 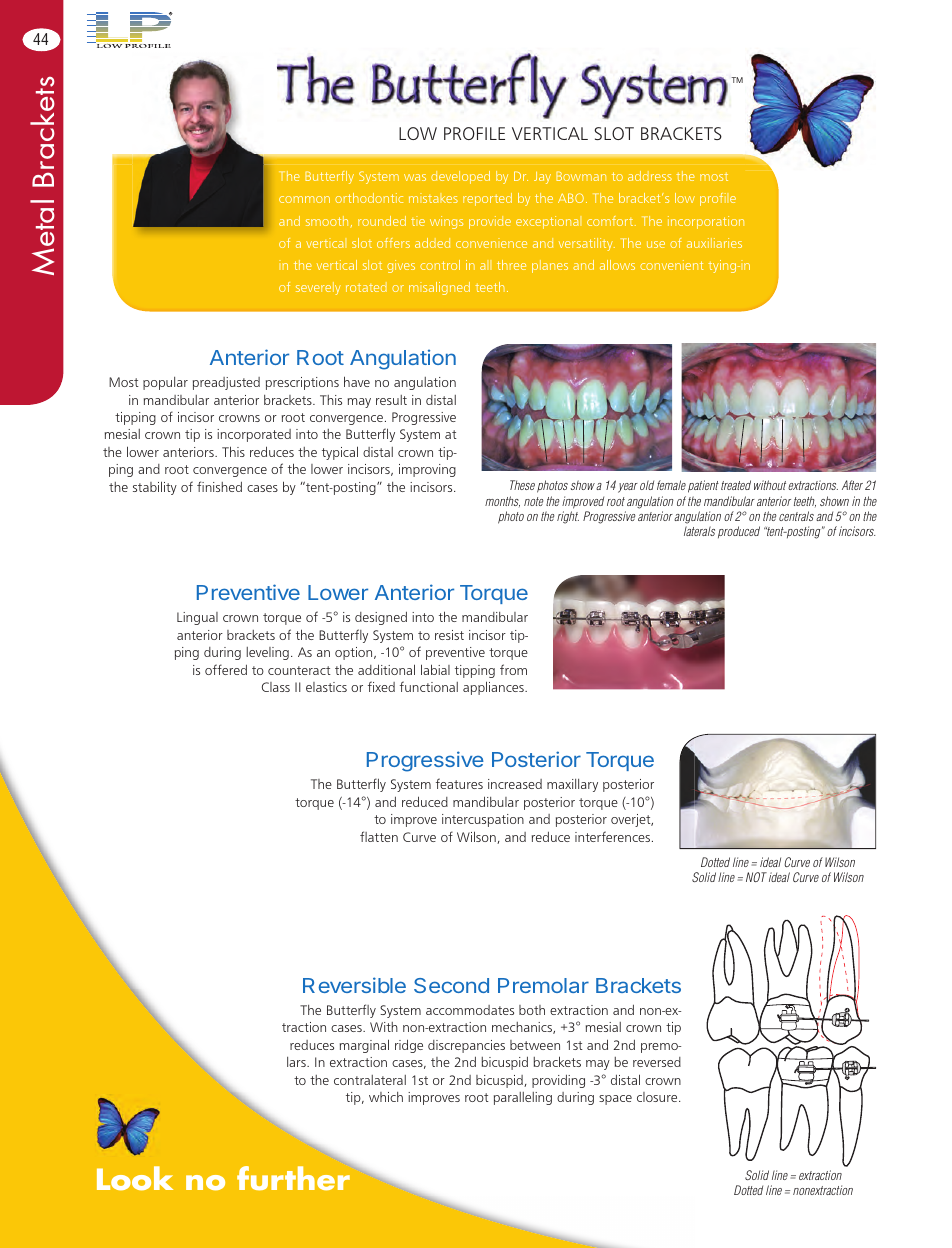 What do you see at coordinates (354, 985) in the screenshot?
I see `Reversible` at bounding box center [354, 985].
